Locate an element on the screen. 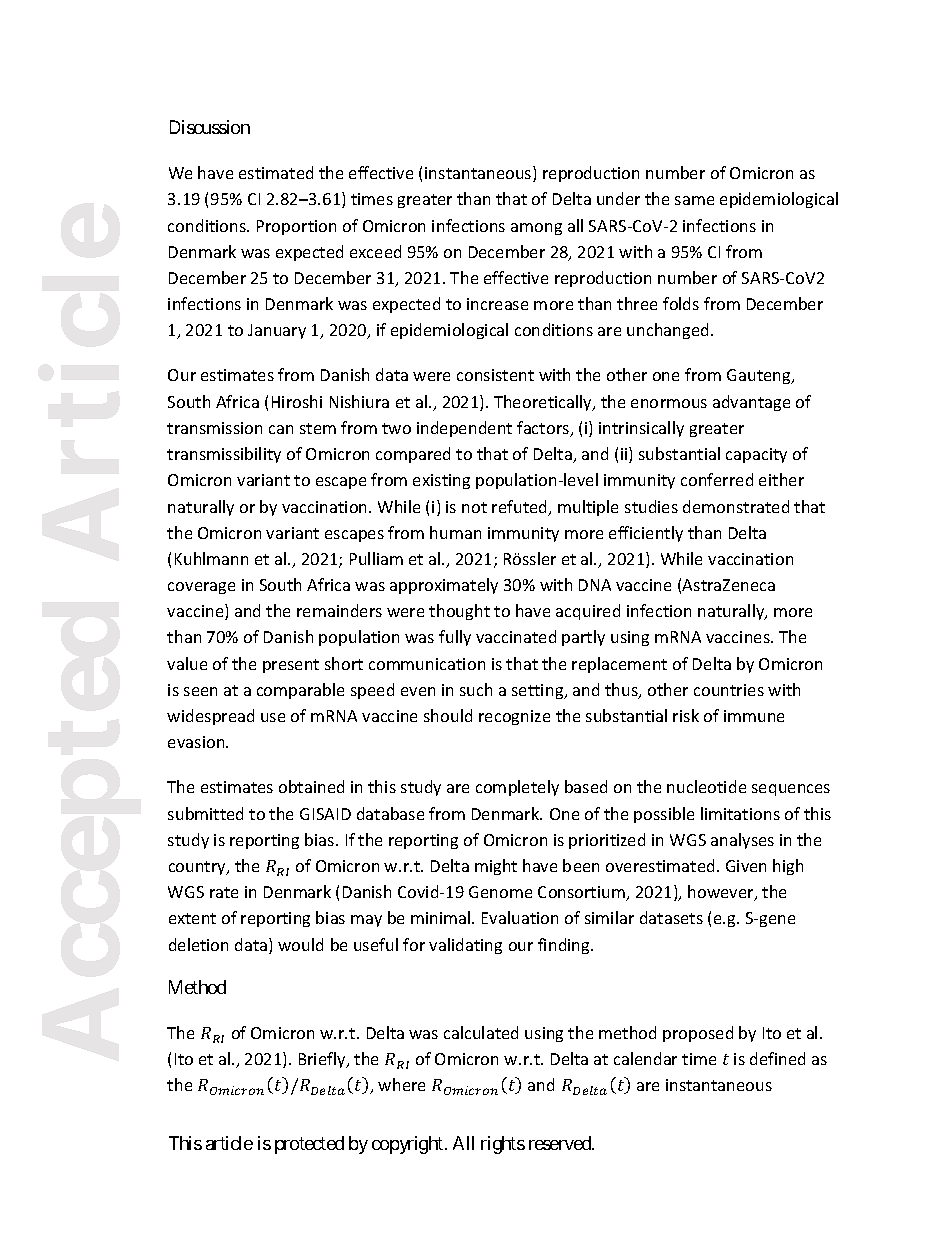 The image size is (952, 1233). protected is located at coordinates (309, 1145).
